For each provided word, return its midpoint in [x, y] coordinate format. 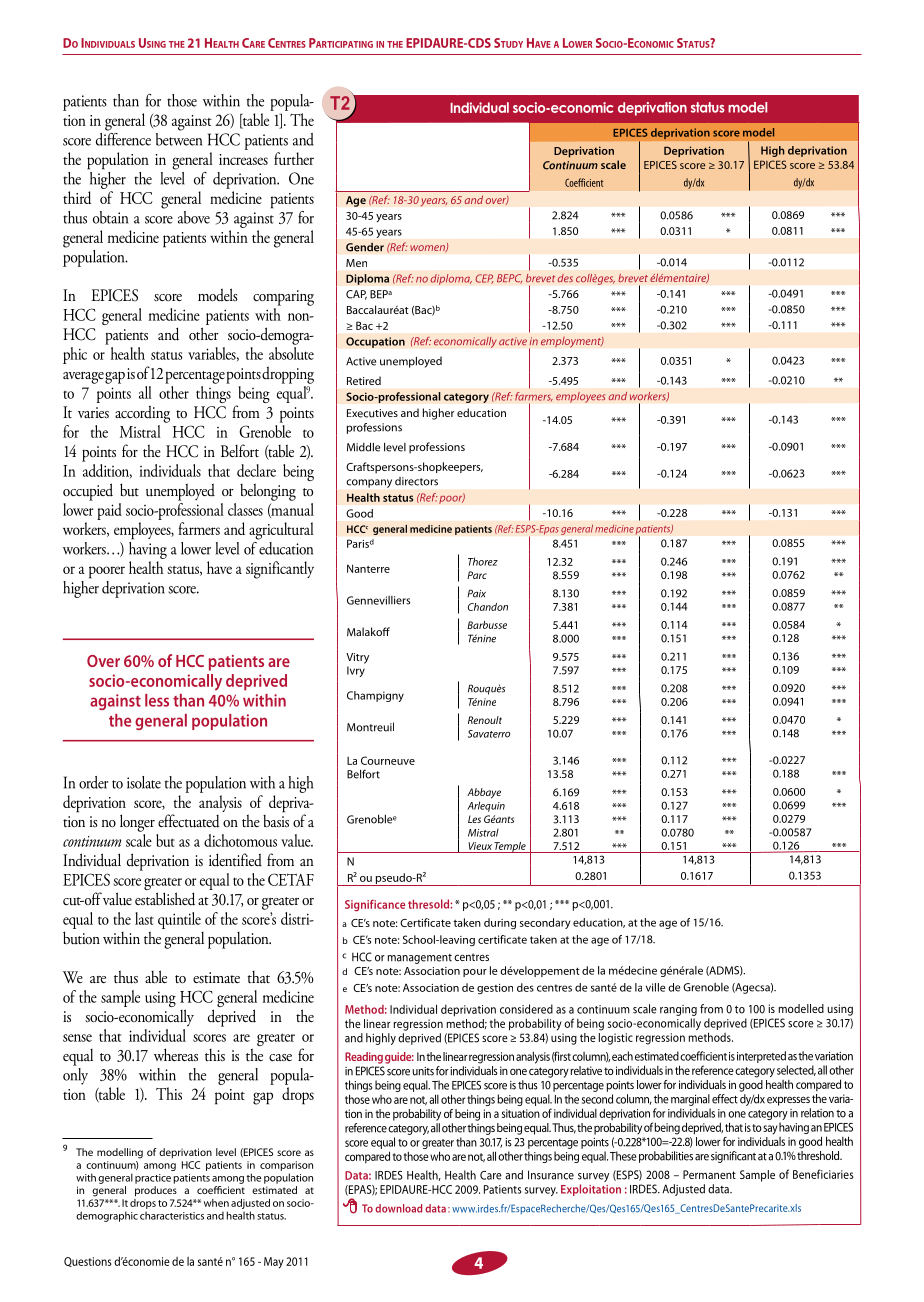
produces [156, 1191]
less [157, 700]
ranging [678, 1010]
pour [475, 973]
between [179, 138]
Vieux [480, 846]
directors [416, 481]
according [142, 414]
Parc [477, 575]
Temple [510, 847]
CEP [484, 279]
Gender [365, 247]
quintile [179, 920]
